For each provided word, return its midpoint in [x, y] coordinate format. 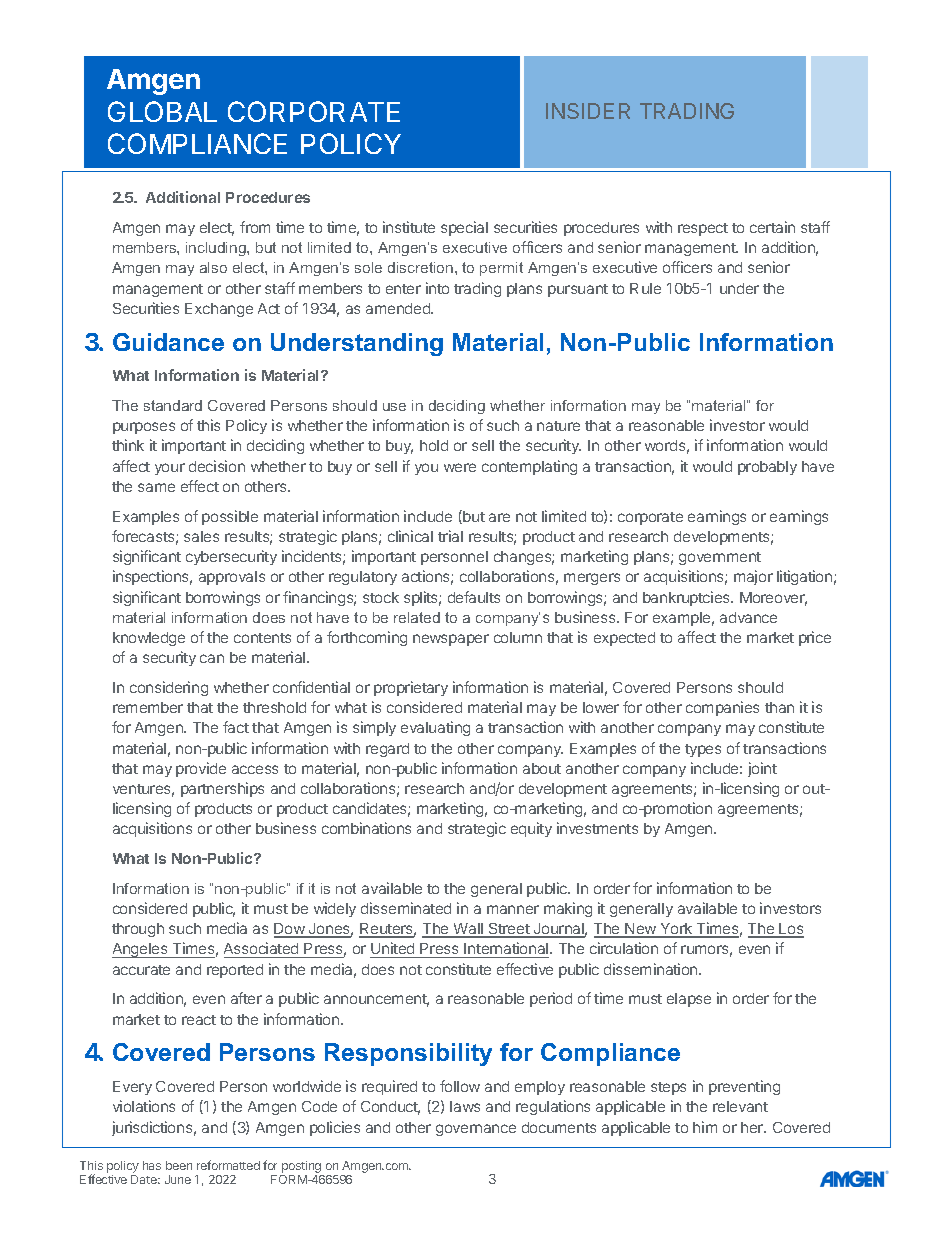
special [464, 228]
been [179, 1165]
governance [476, 1130]
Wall [468, 930]
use [394, 407]
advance [748, 617]
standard [173, 405]
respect [703, 229]
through [138, 930]
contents [262, 638]
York [676, 930]
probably [767, 468]
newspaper [451, 640]
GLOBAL [162, 111]
